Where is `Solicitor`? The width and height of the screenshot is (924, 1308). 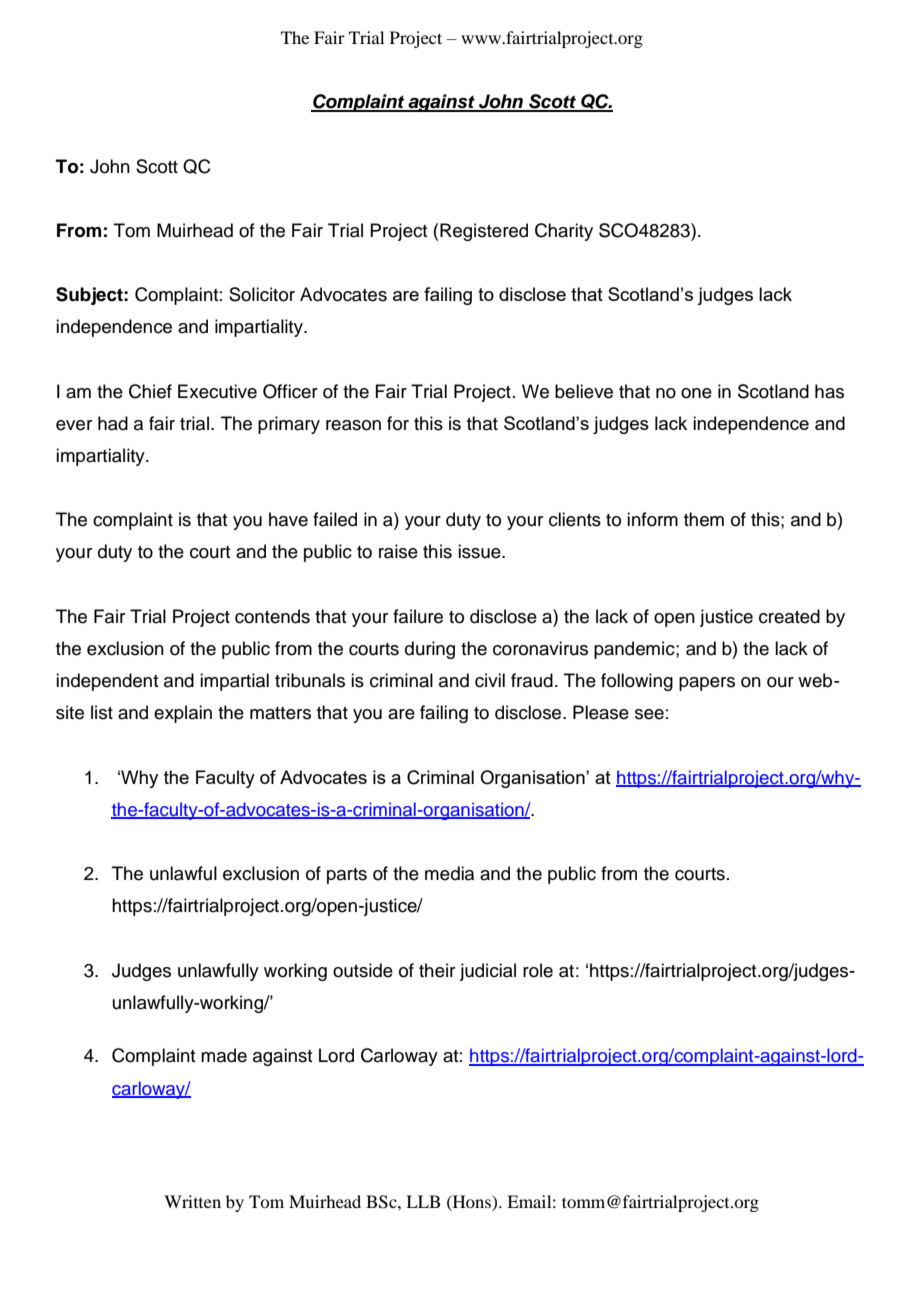 Solicitor is located at coordinates (262, 294).
